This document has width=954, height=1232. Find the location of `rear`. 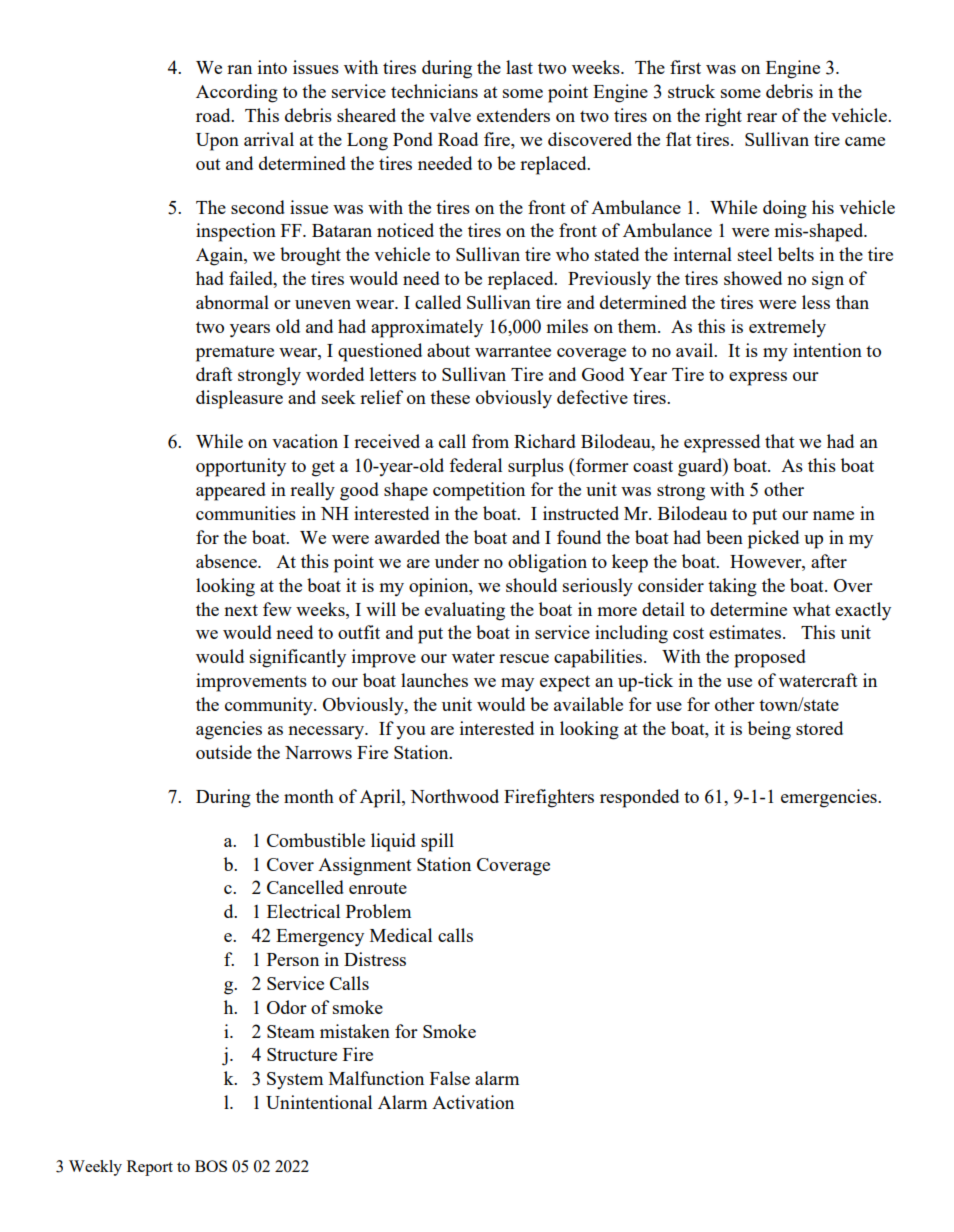

rear is located at coordinates (762, 117).
